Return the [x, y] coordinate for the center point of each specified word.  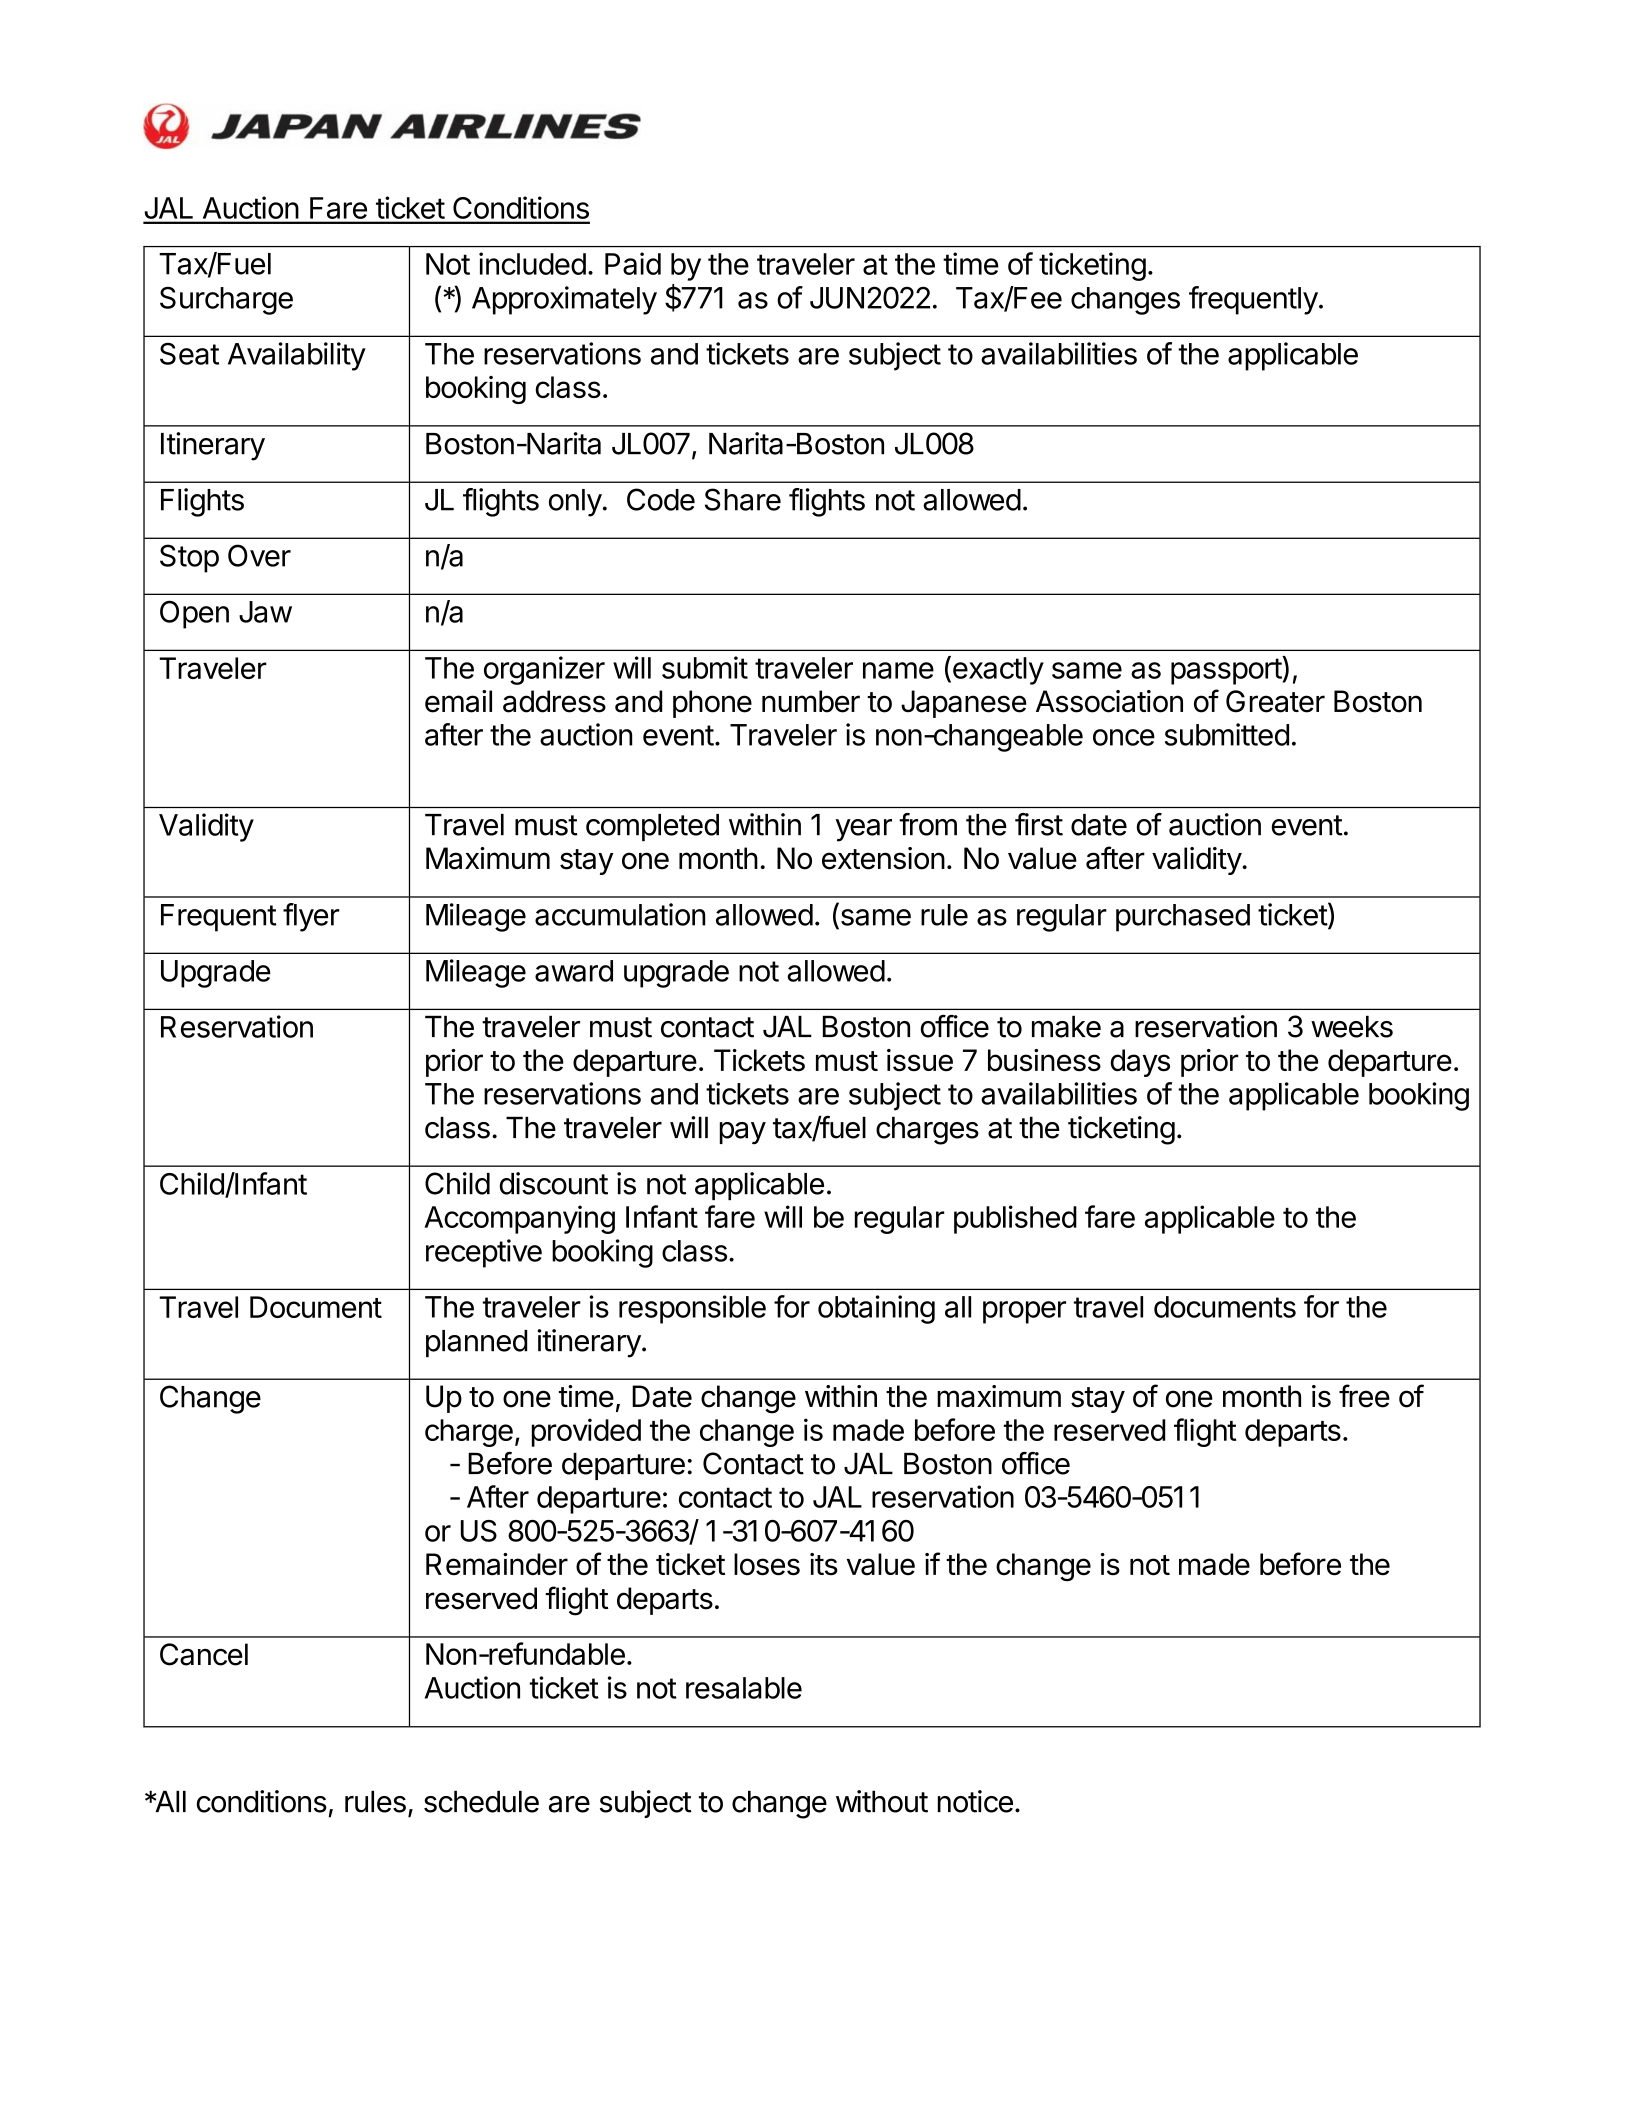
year [863, 830]
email [458, 701]
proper [1024, 1312]
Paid [633, 263]
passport [1227, 670]
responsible [692, 1309]
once [1124, 737]
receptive [484, 1253]
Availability [297, 356]
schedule [481, 1801]
